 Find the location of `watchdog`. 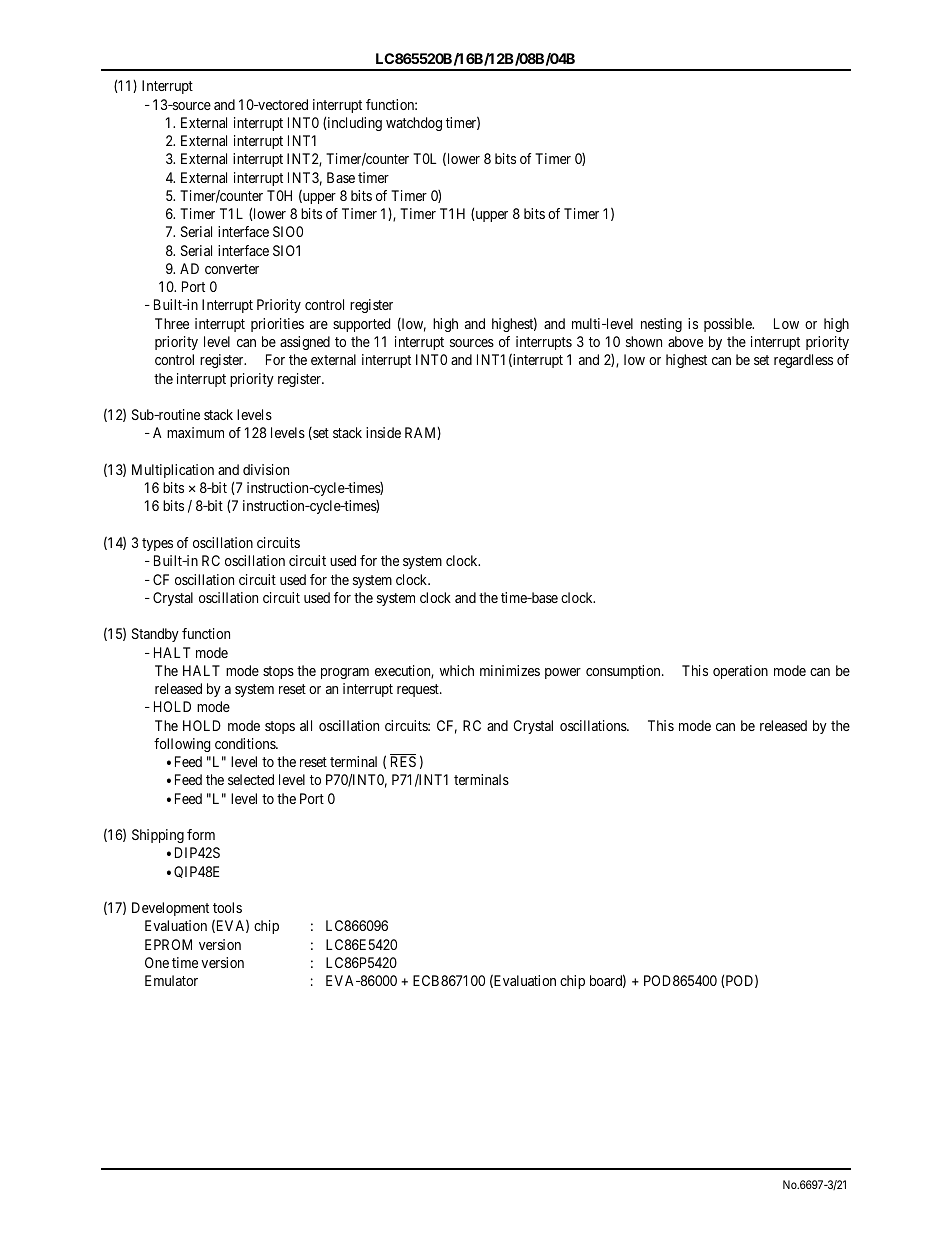

watchdog is located at coordinates (414, 124).
